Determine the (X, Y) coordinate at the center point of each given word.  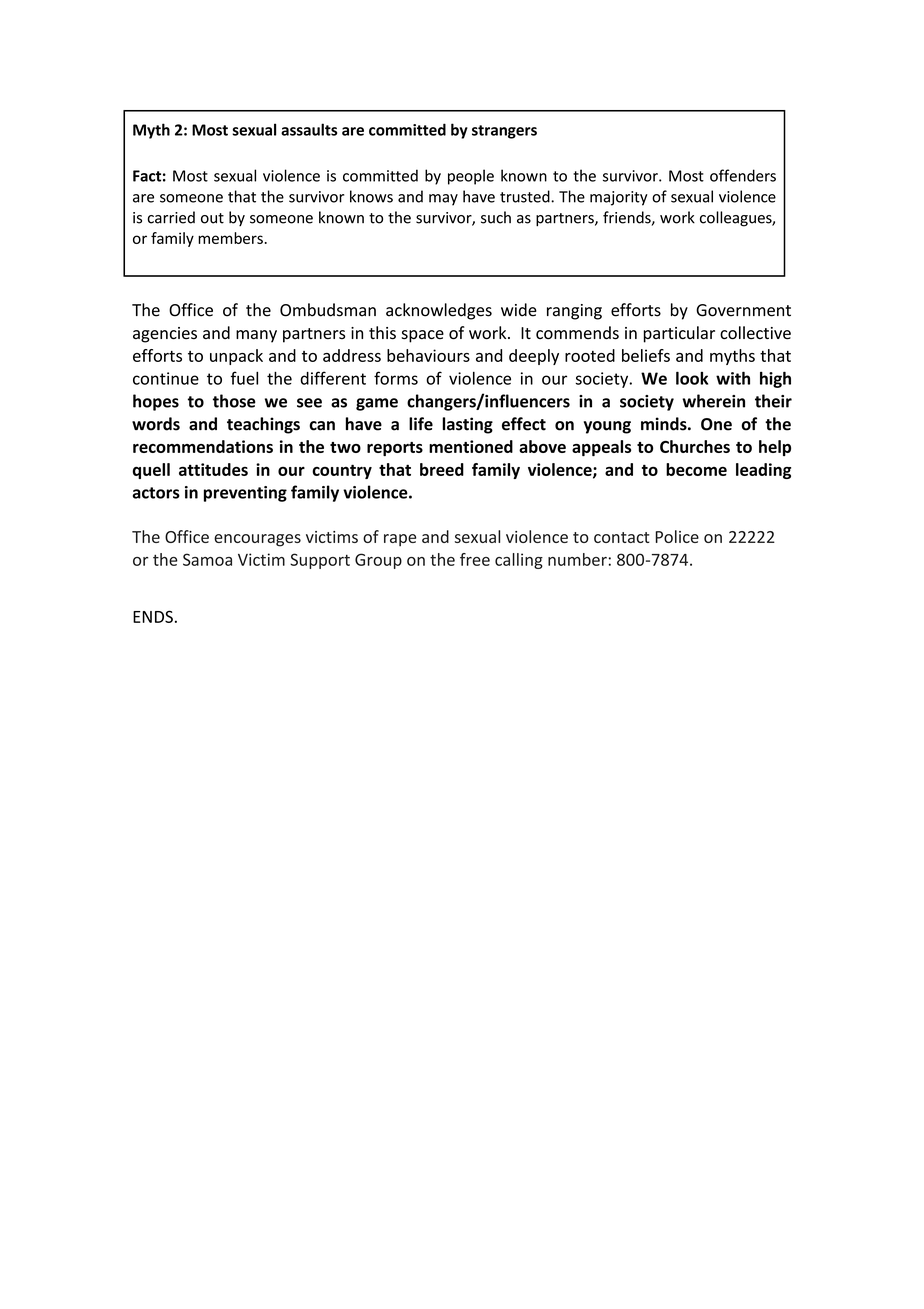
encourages (257, 540)
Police (677, 536)
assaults (309, 129)
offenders (743, 175)
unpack (236, 357)
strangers (504, 132)
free (475, 559)
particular (679, 334)
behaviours (428, 355)
